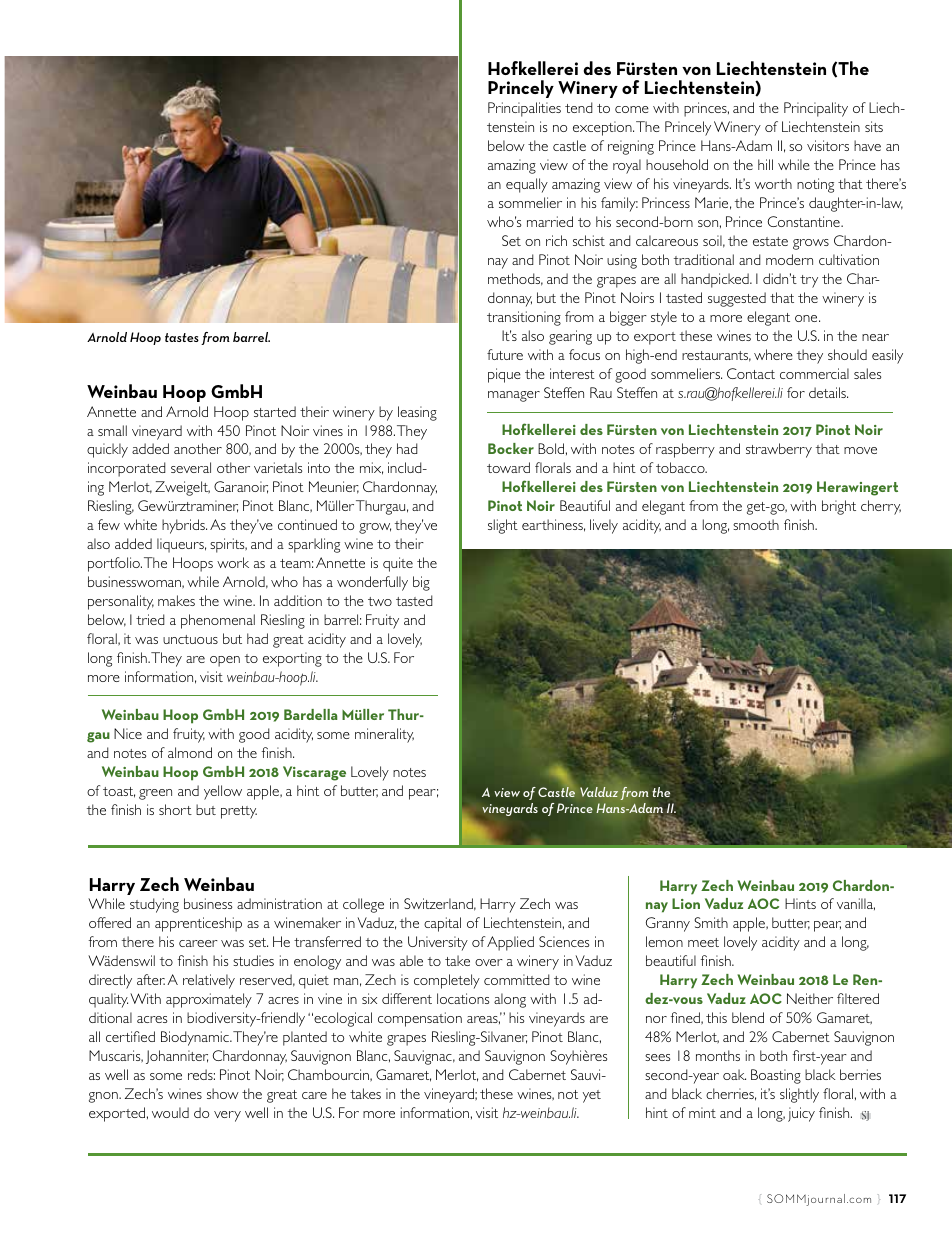  I want to click on pique, so click(504, 375).
